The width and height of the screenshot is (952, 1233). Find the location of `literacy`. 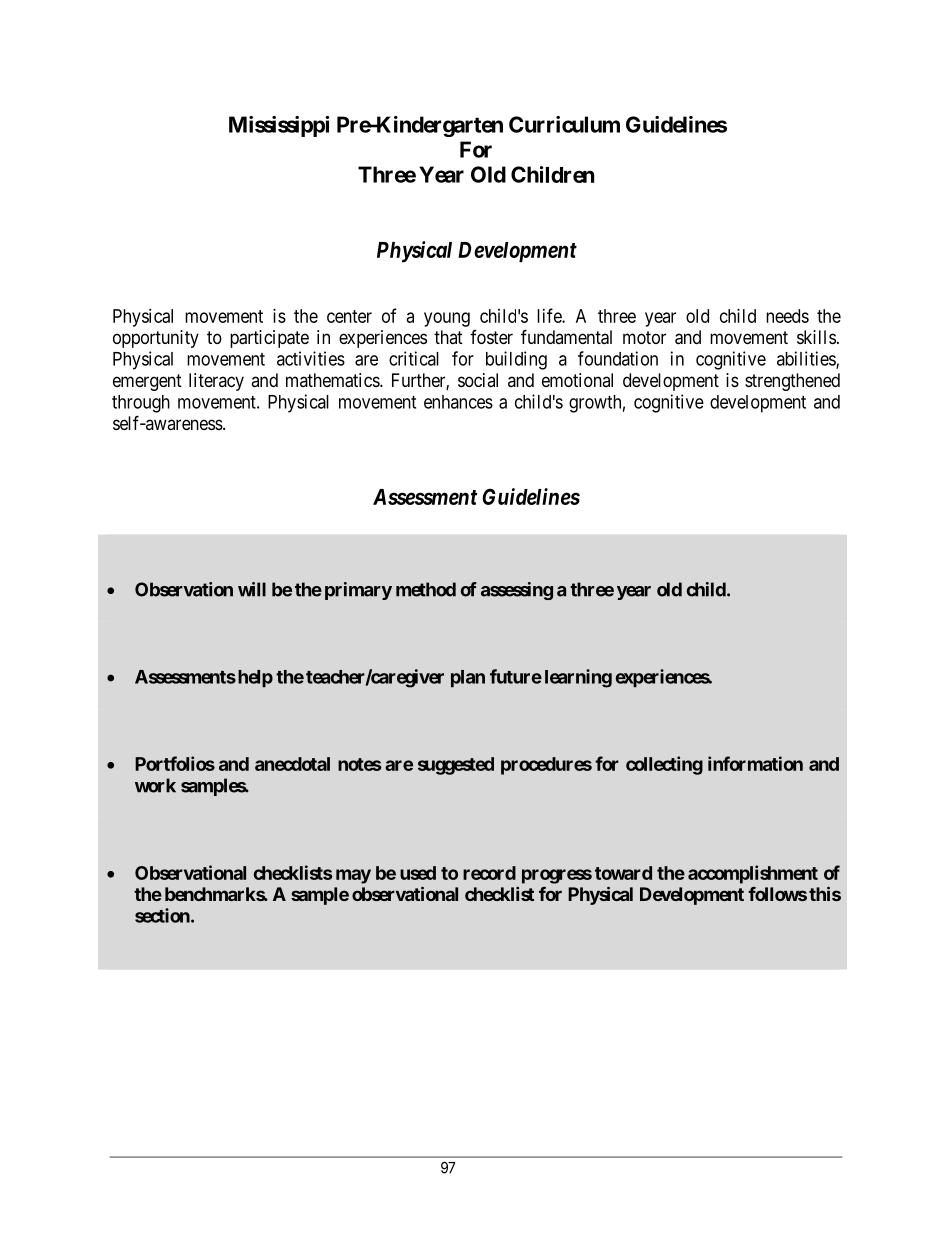

literacy is located at coordinates (216, 382).
